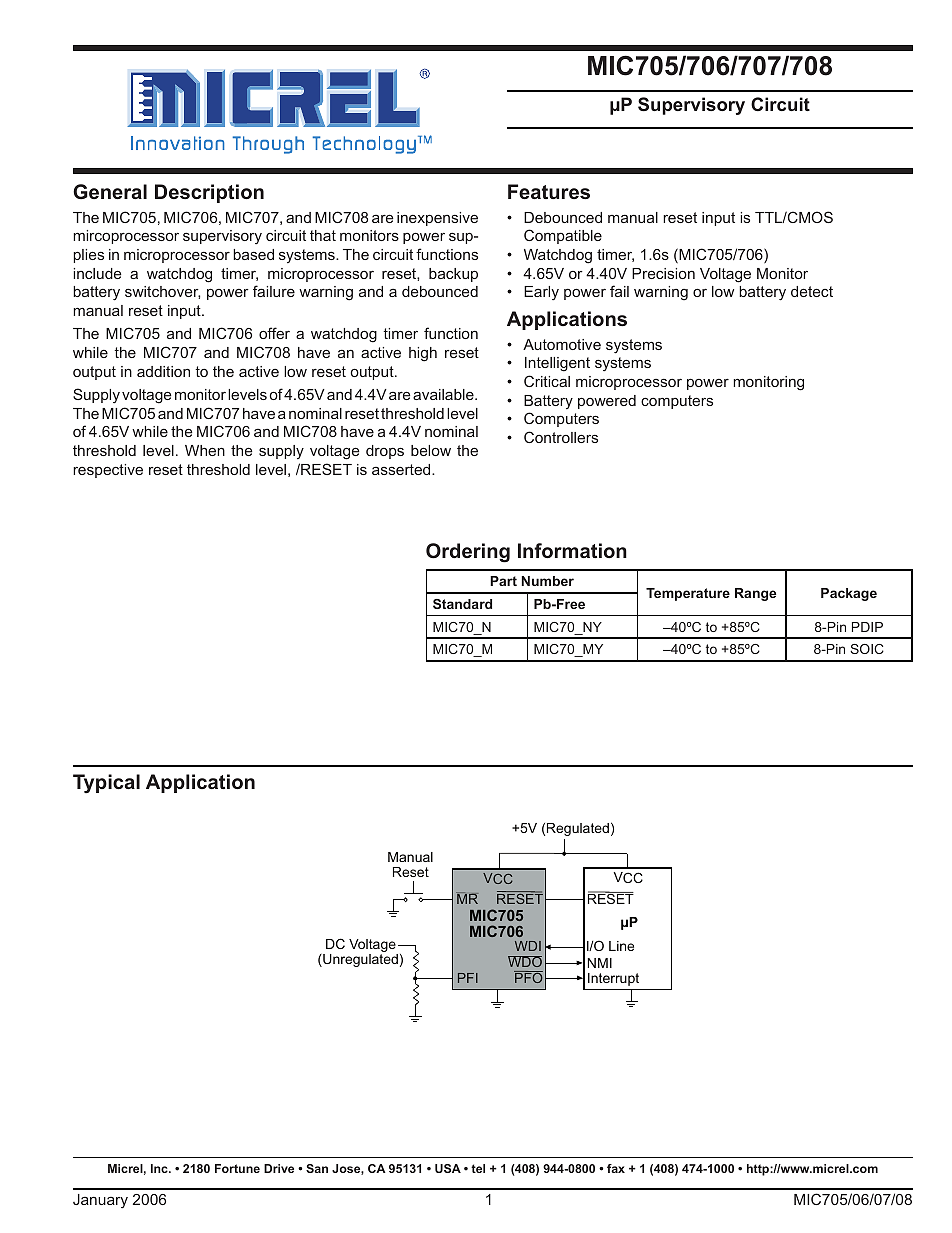  I want to click on Range, so click(755, 594).
